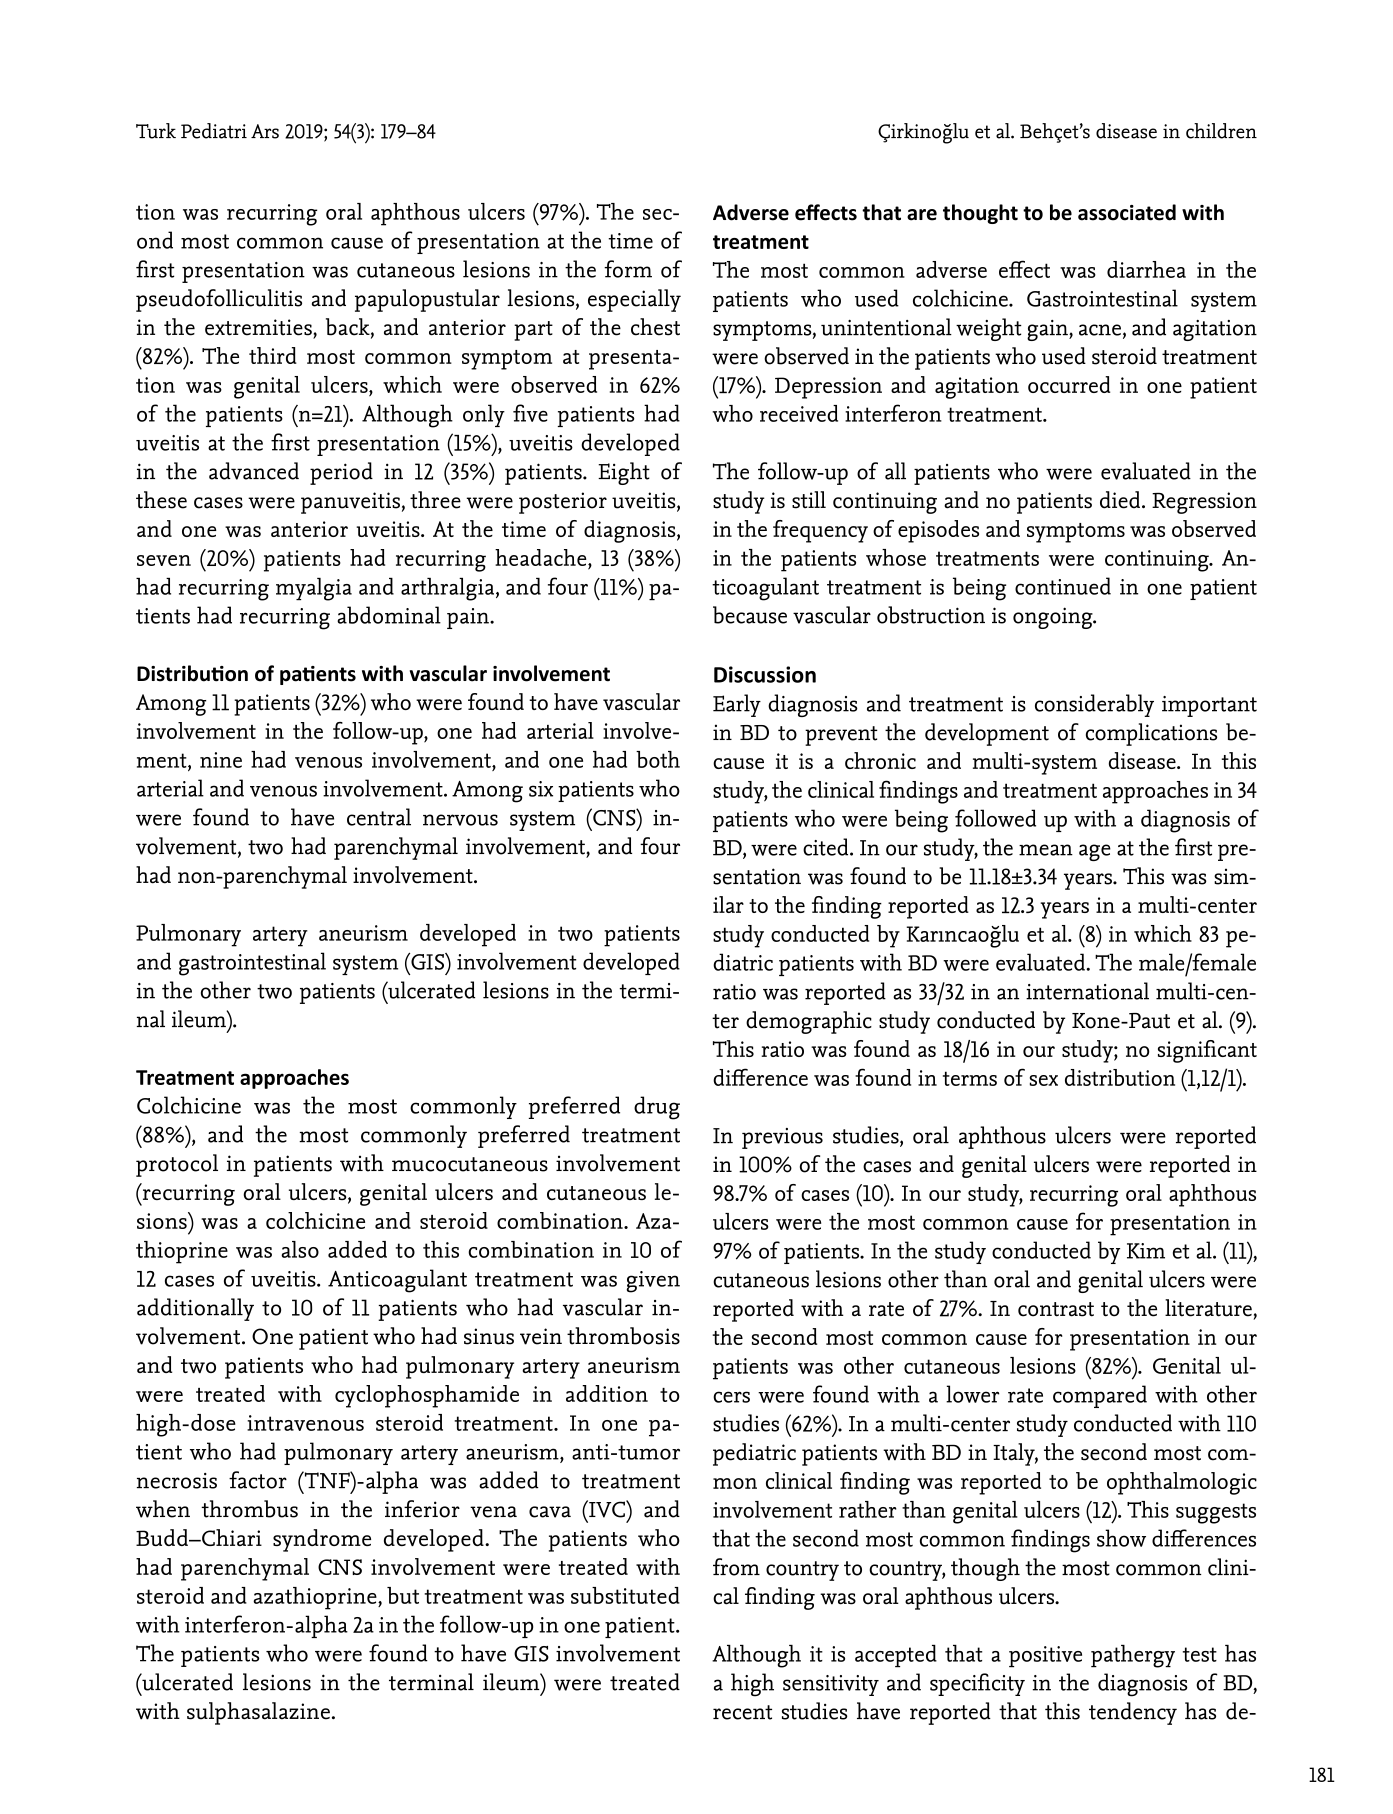 The height and width of the screenshot is (1814, 1393). What do you see at coordinates (827, 847) in the screenshot?
I see `cited` at bounding box center [827, 847].
